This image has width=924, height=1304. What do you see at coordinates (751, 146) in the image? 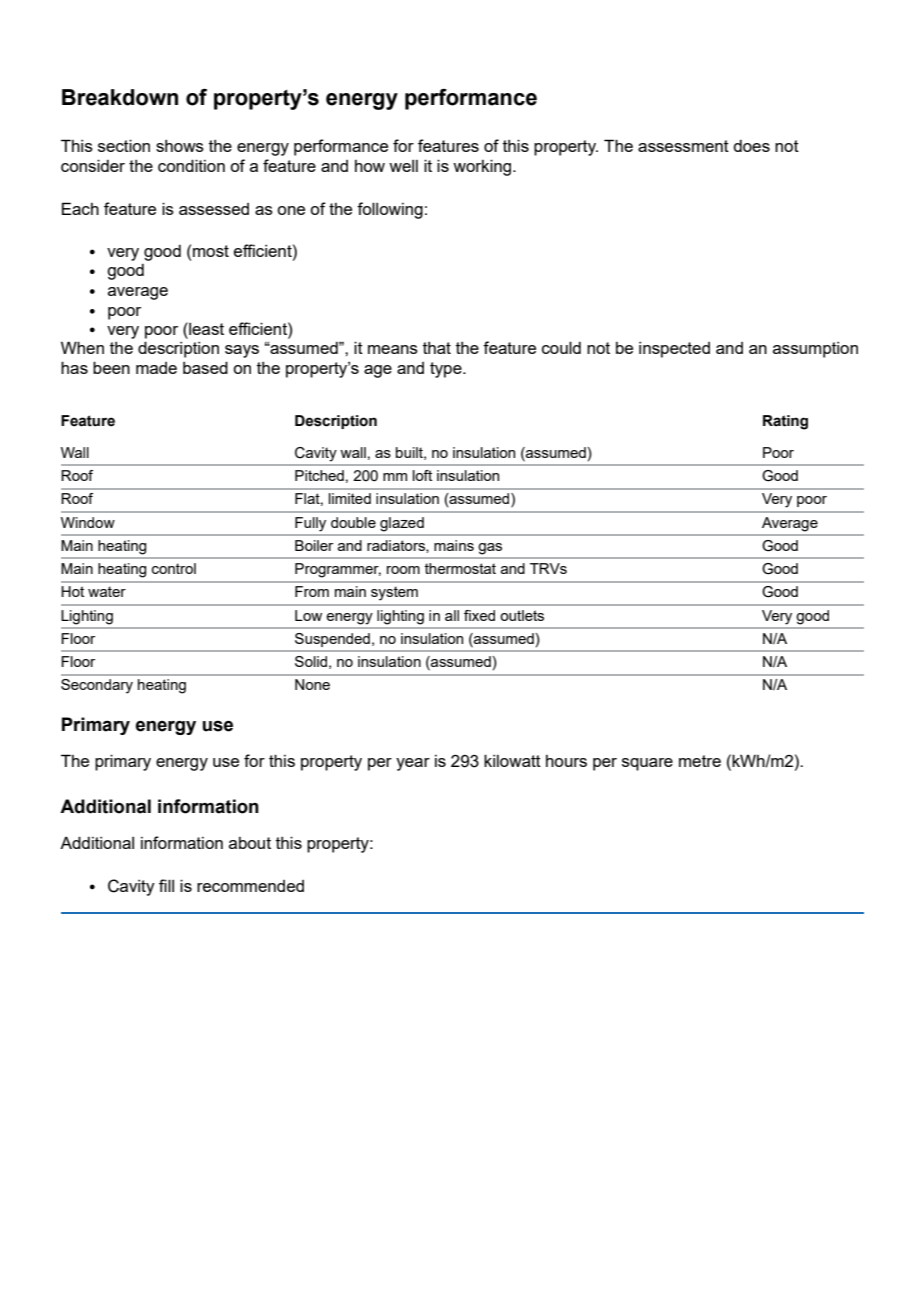
I see `does` at bounding box center [751, 146].
